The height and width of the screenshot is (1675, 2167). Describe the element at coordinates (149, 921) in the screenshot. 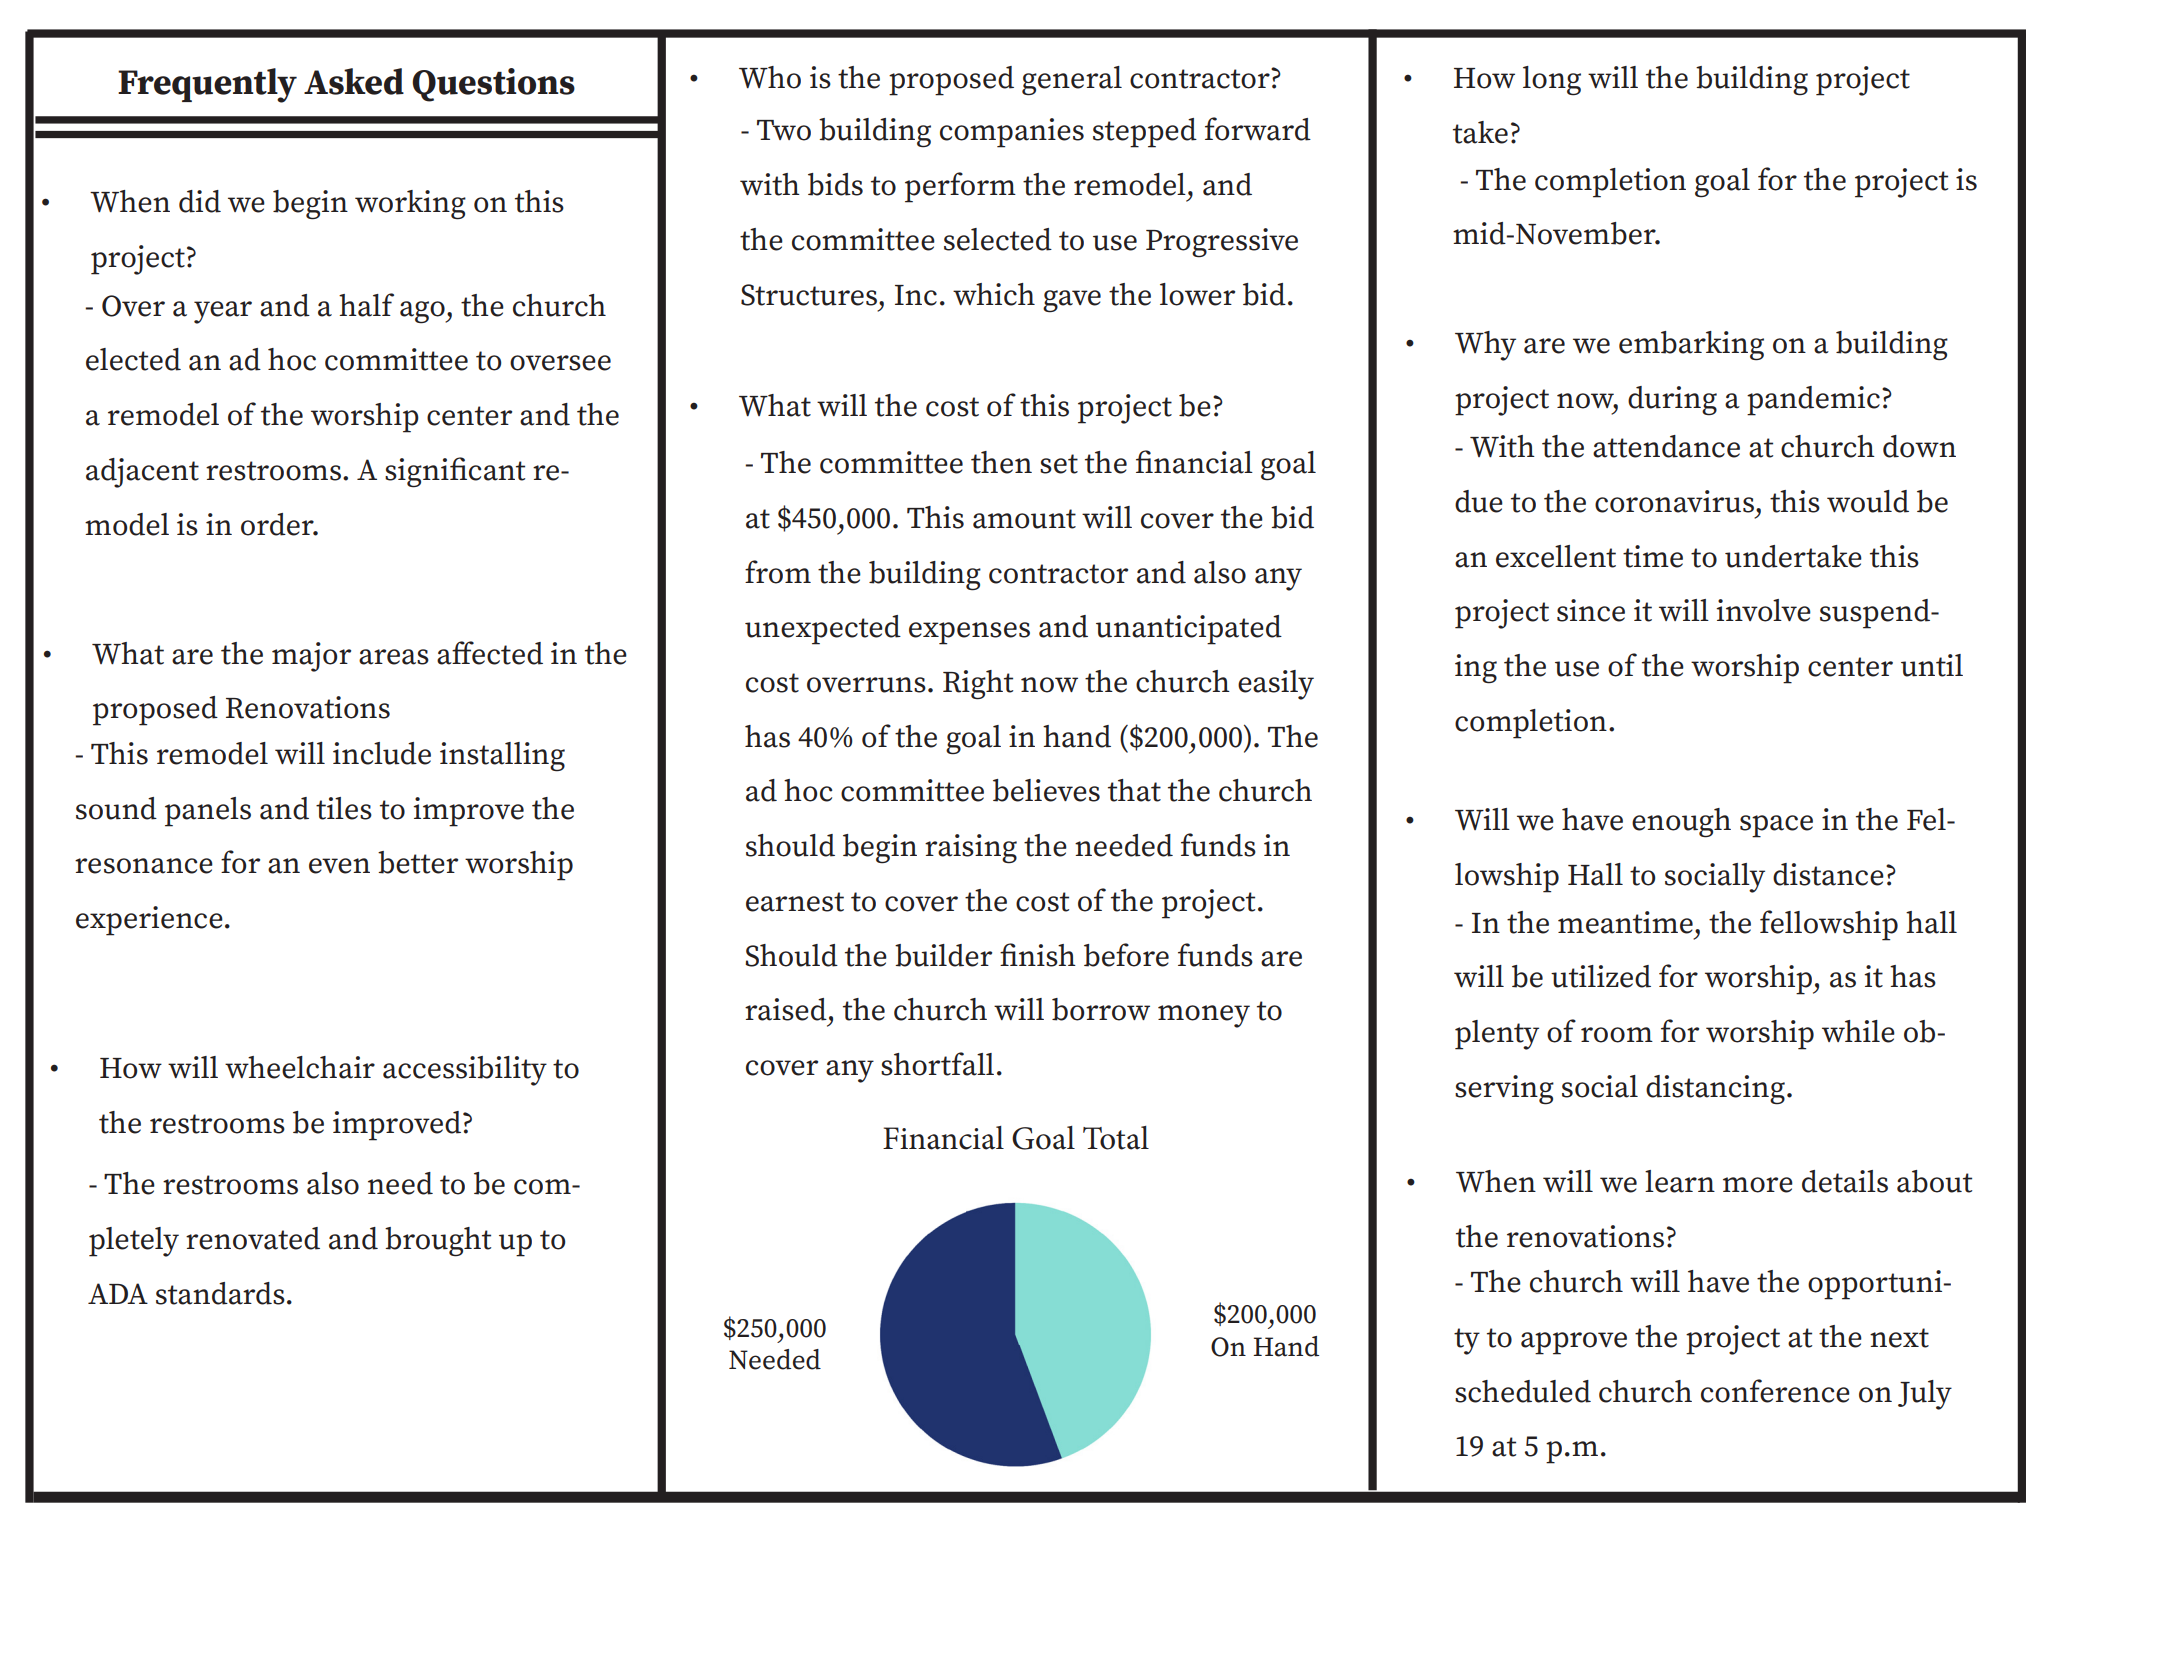

I see `experience` at that location.
